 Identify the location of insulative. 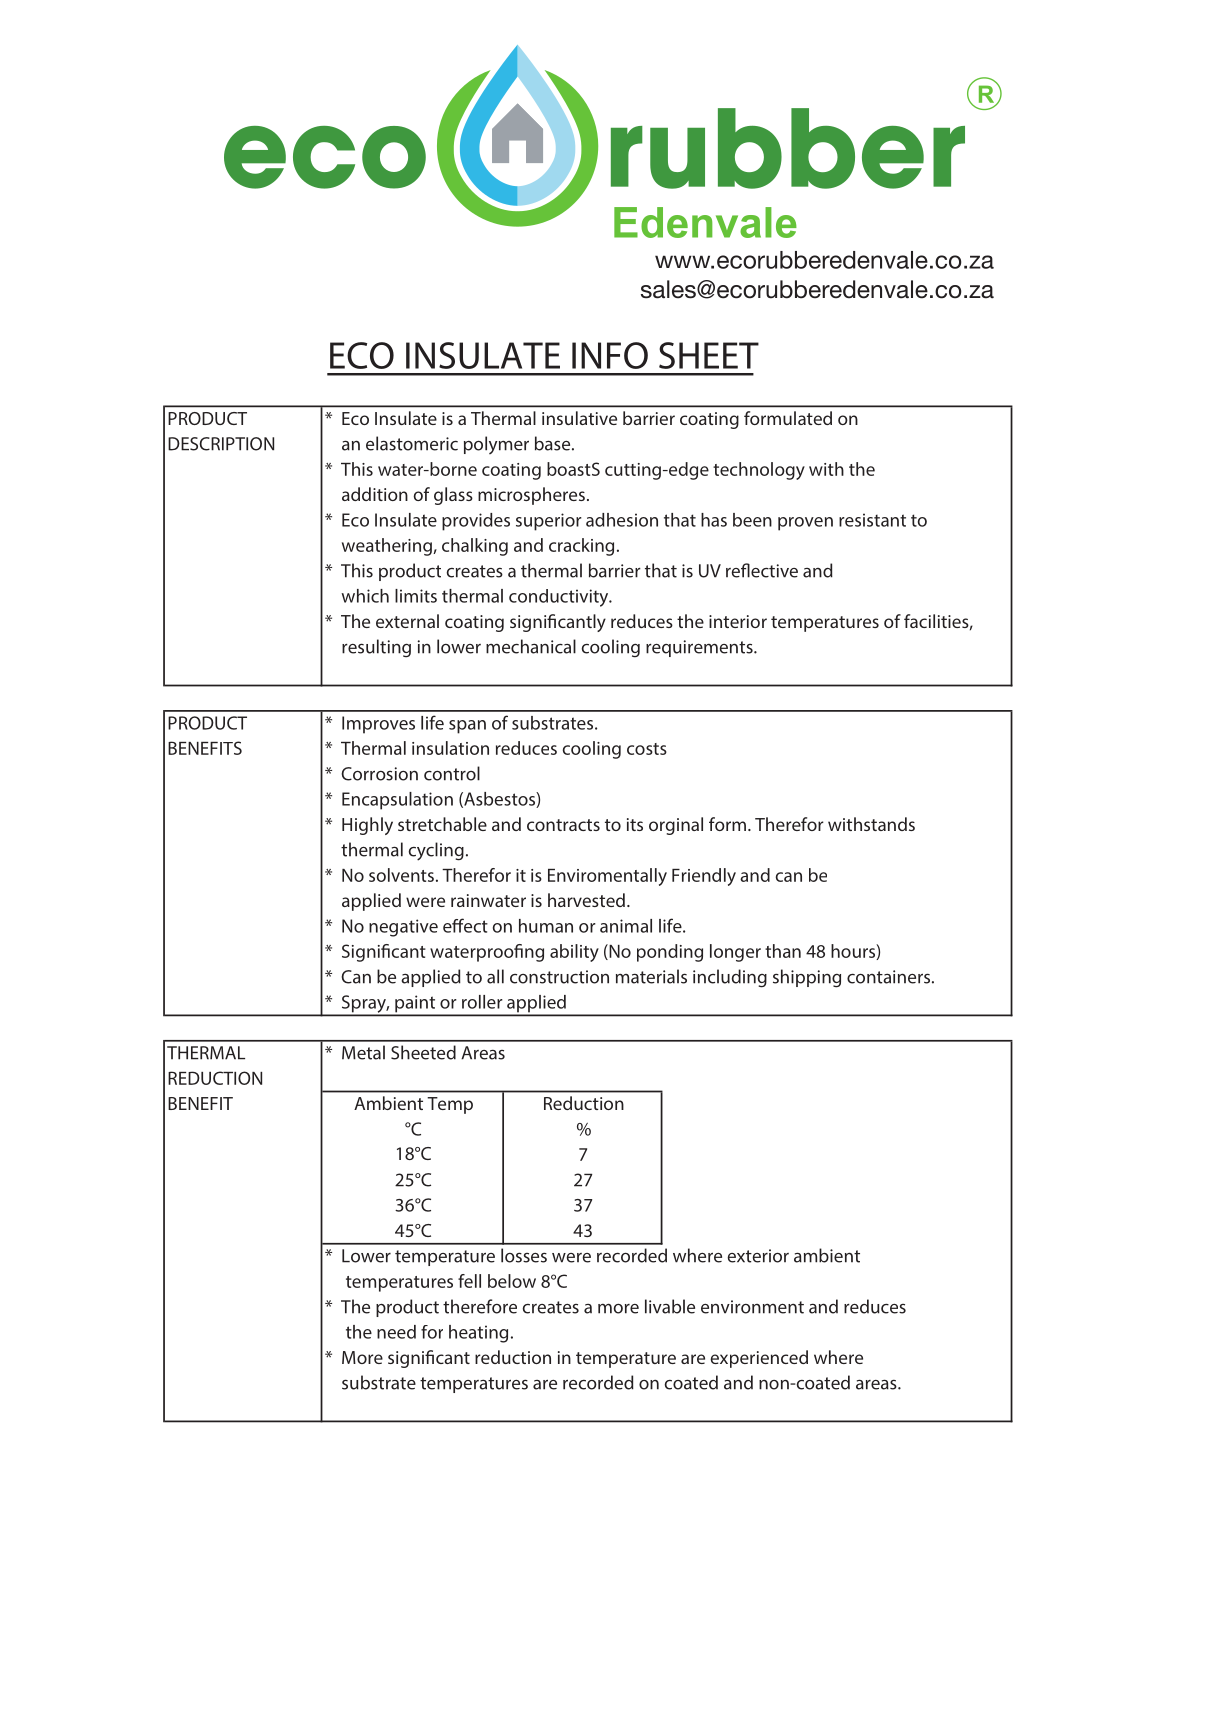
(579, 418).
